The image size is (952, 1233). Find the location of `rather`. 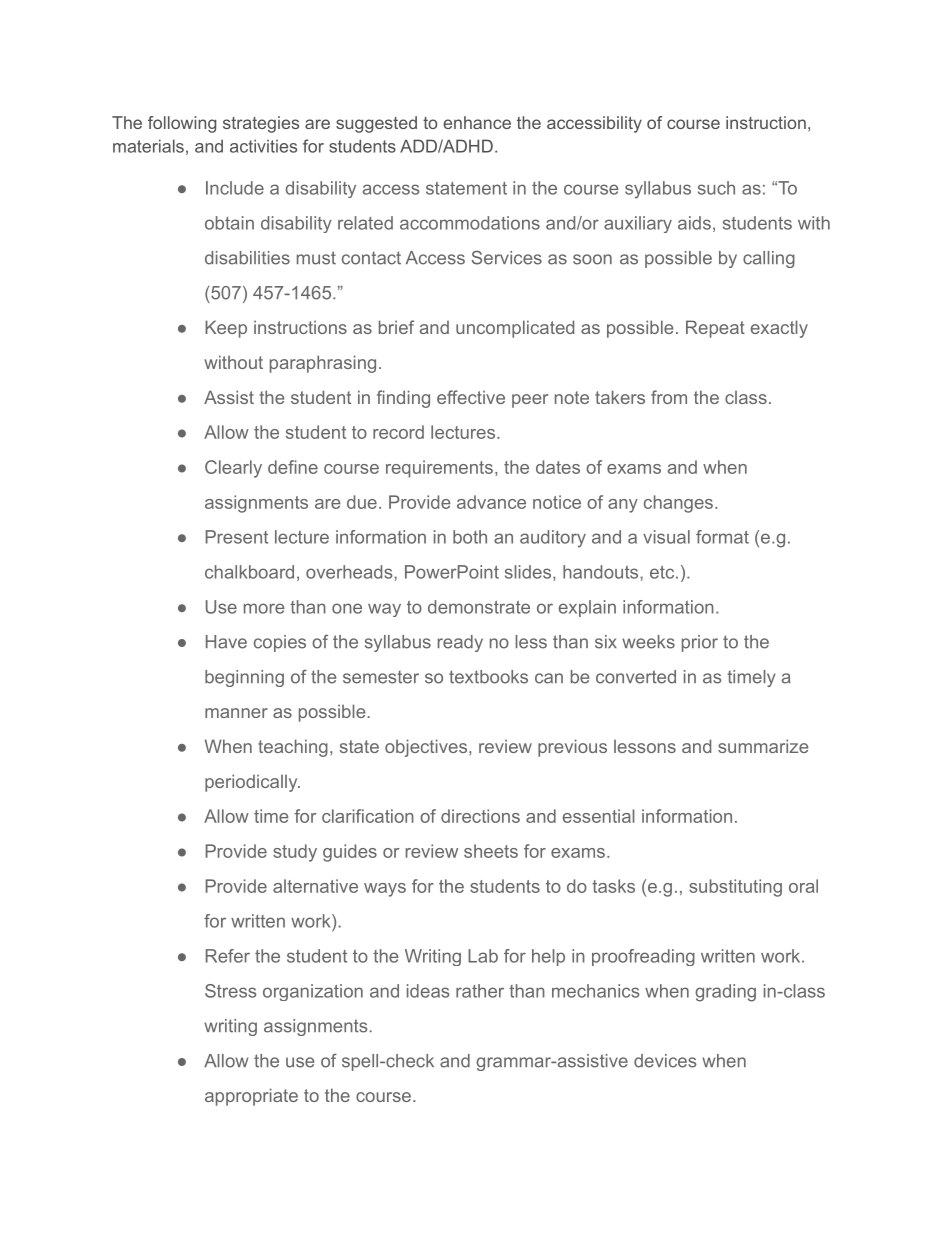

rather is located at coordinates (480, 991).
